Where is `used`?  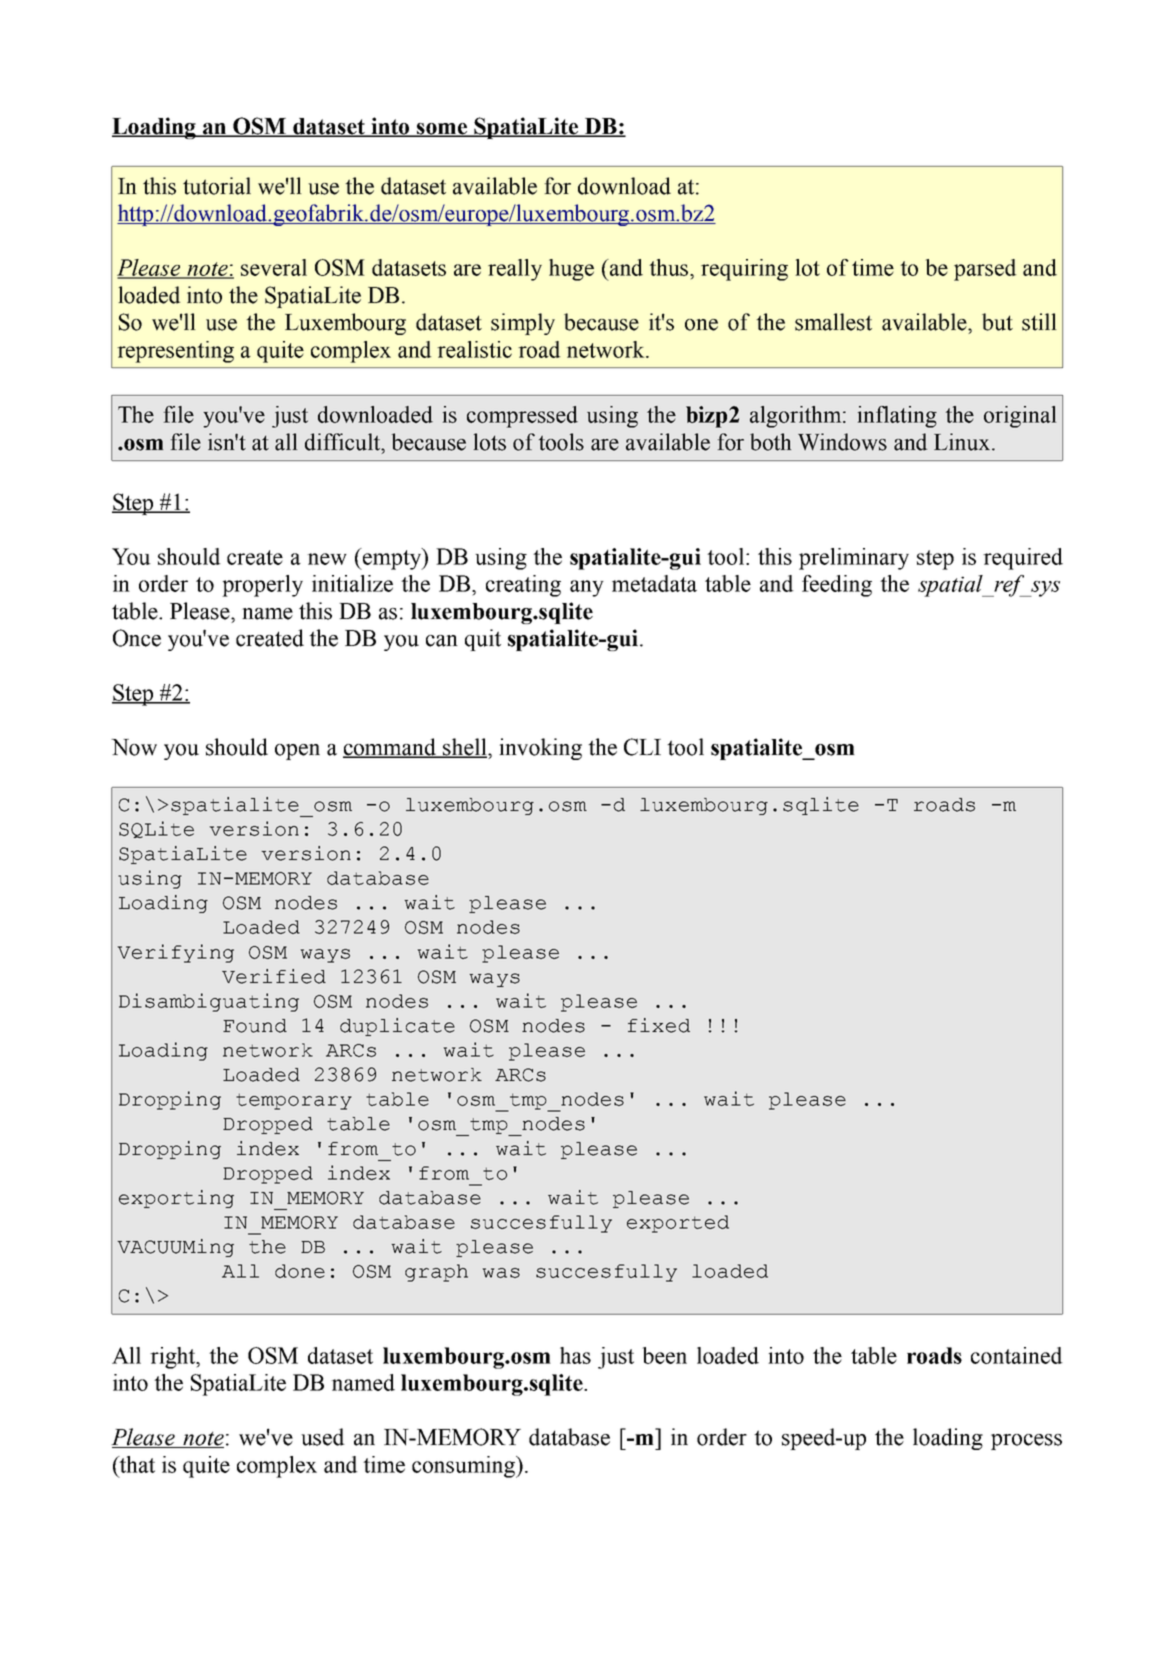 used is located at coordinates (323, 1437).
